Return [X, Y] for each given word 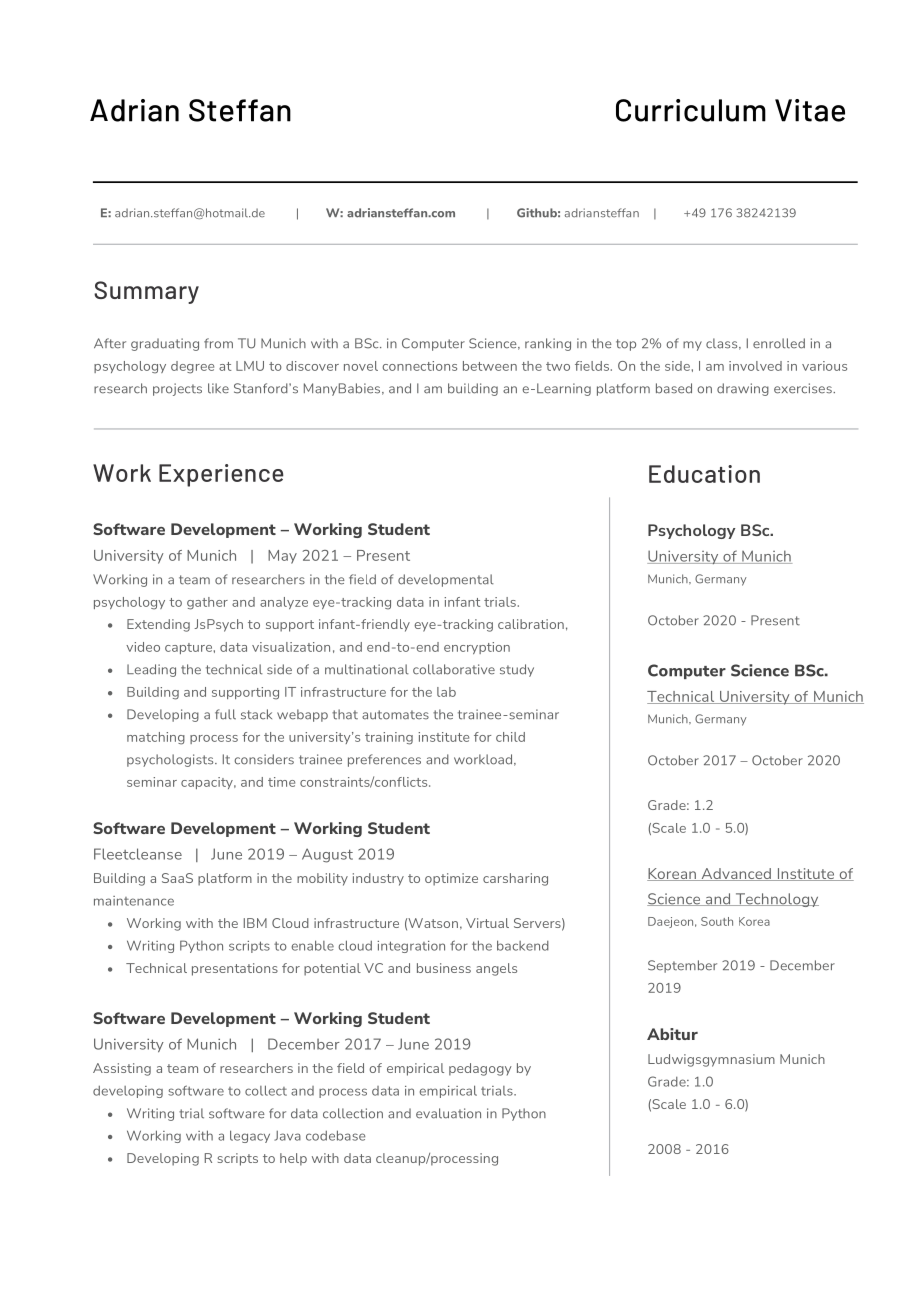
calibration [531, 624]
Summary [146, 292]
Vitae [810, 110]
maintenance [134, 901]
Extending [158, 625]
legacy [250, 1136]
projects [177, 389]
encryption [477, 648]
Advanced [736, 874]
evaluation [448, 1113]
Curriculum [691, 110]
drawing [743, 389]
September [682, 966]
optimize [451, 879]
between [490, 366]
